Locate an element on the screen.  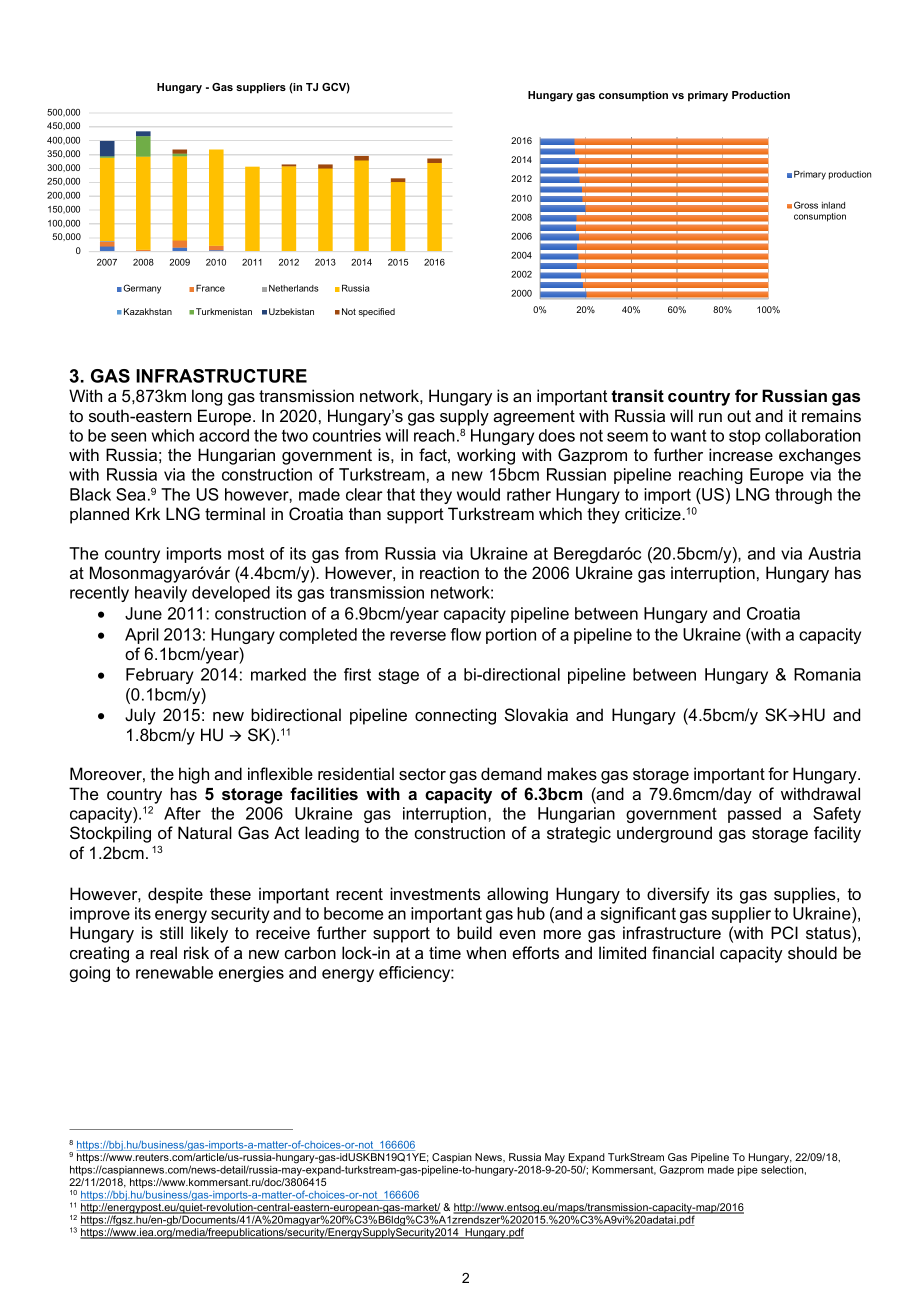
real is located at coordinates (163, 952).
